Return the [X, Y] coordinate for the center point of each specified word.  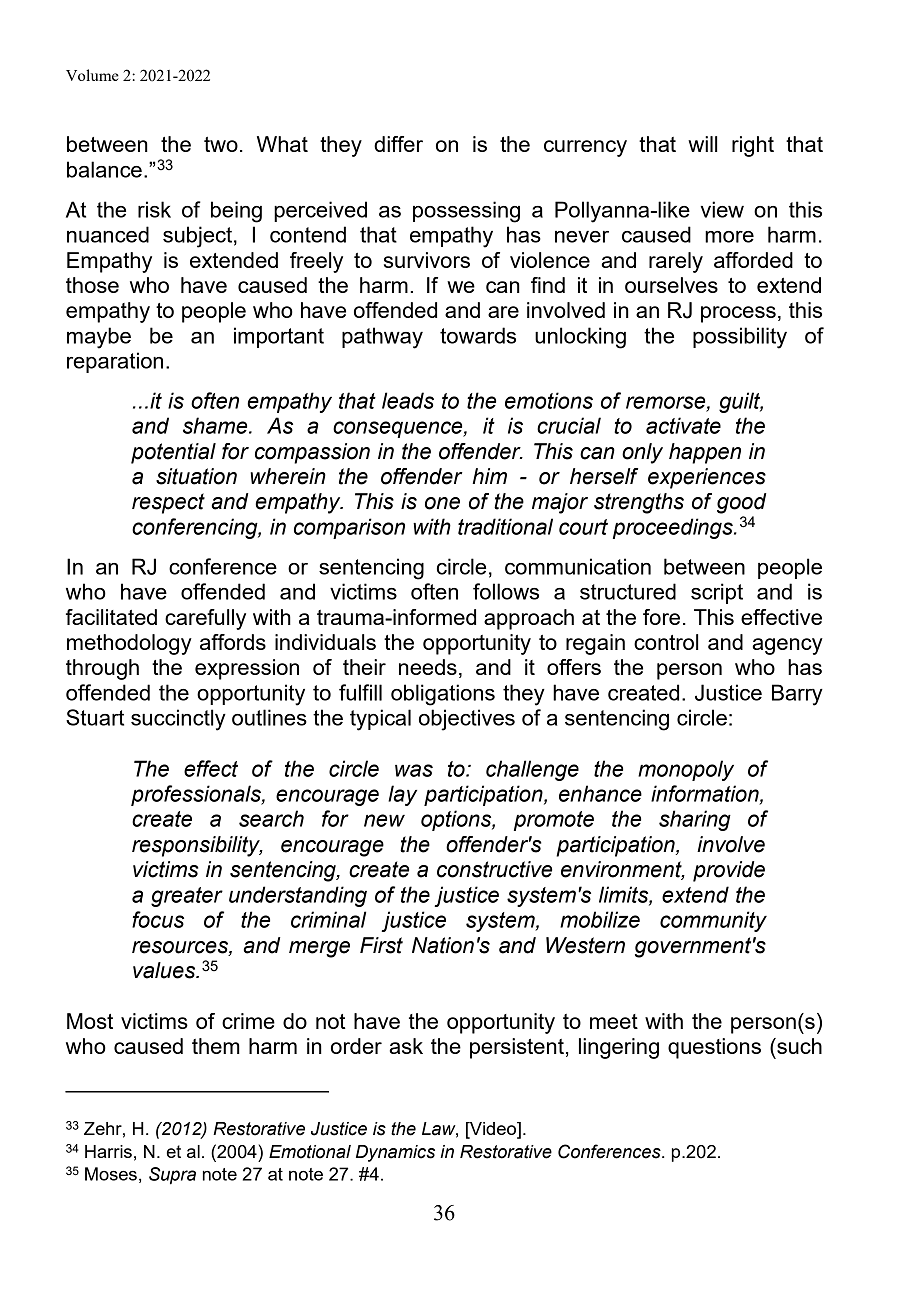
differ [398, 144]
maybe [99, 338]
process [738, 314]
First [381, 945]
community [713, 921]
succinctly [178, 720]
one [442, 503]
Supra [172, 1176]
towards [478, 335]
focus [158, 919]
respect [168, 503]
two [221, 144]
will [702, 144]
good [741, 503]
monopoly [686, 770]
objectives [467, 720]
